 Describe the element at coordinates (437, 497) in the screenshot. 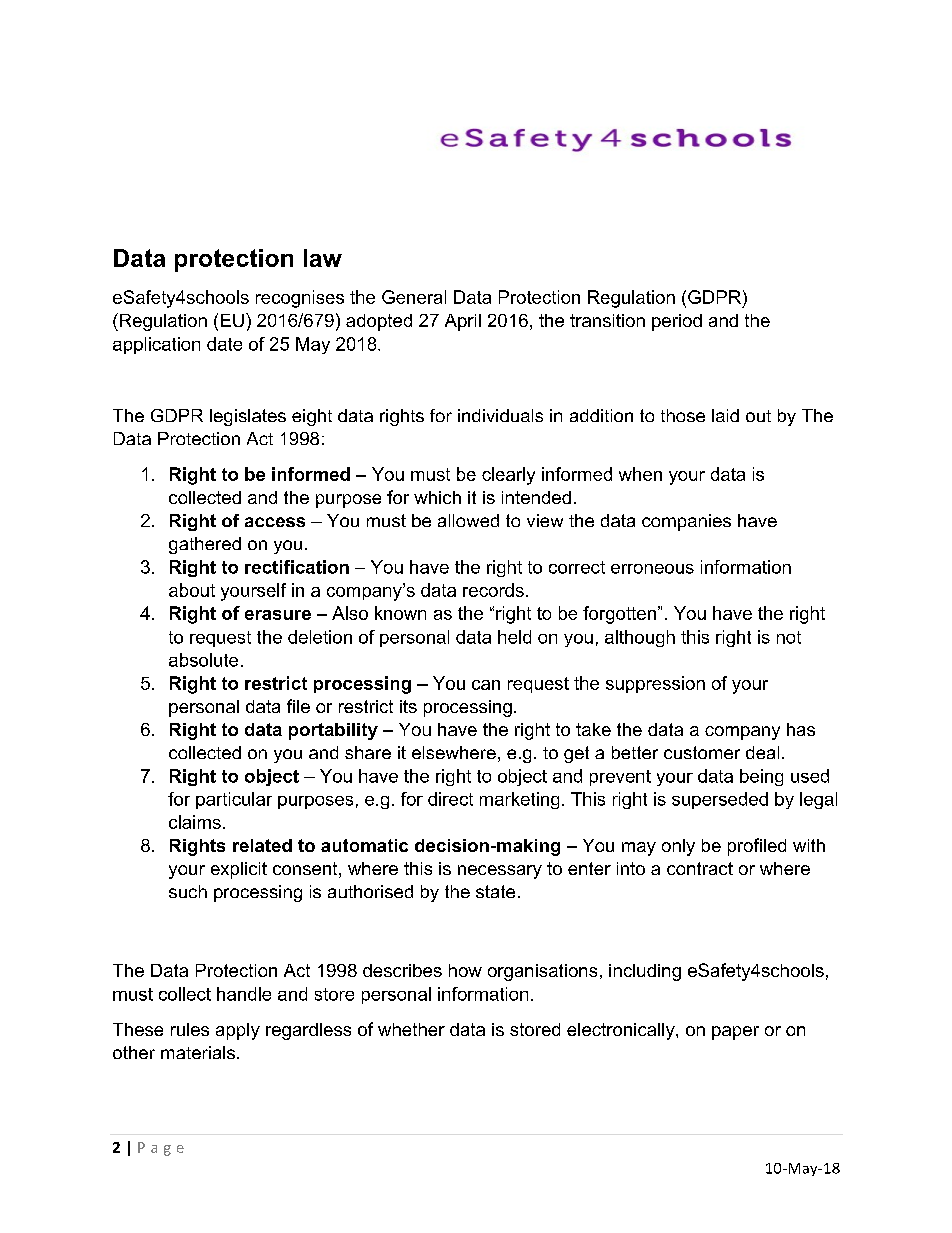

I see `which` at that location.
